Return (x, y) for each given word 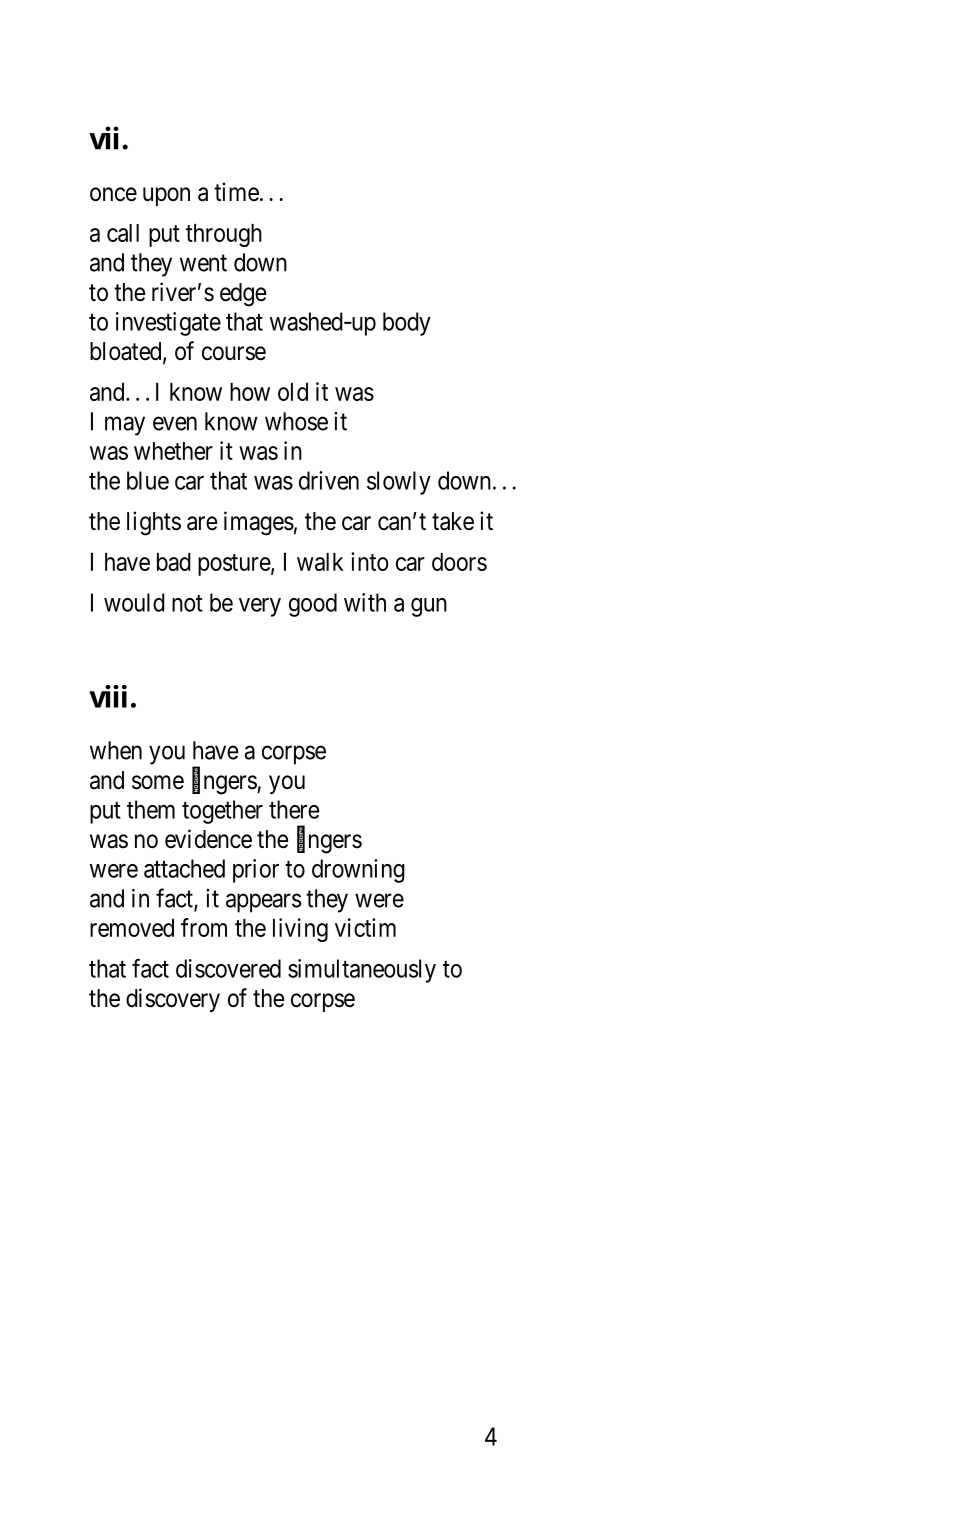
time (236, 192)
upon (166, 196)
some (158, 782)
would (134, 602)
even (175, 423)
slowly (399, 483)
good (313, 605)
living (300, 930)
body (407, 324)
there (294, 809)
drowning (358, 871)
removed (132, 928)
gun (429, 607)
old (293, 392)
